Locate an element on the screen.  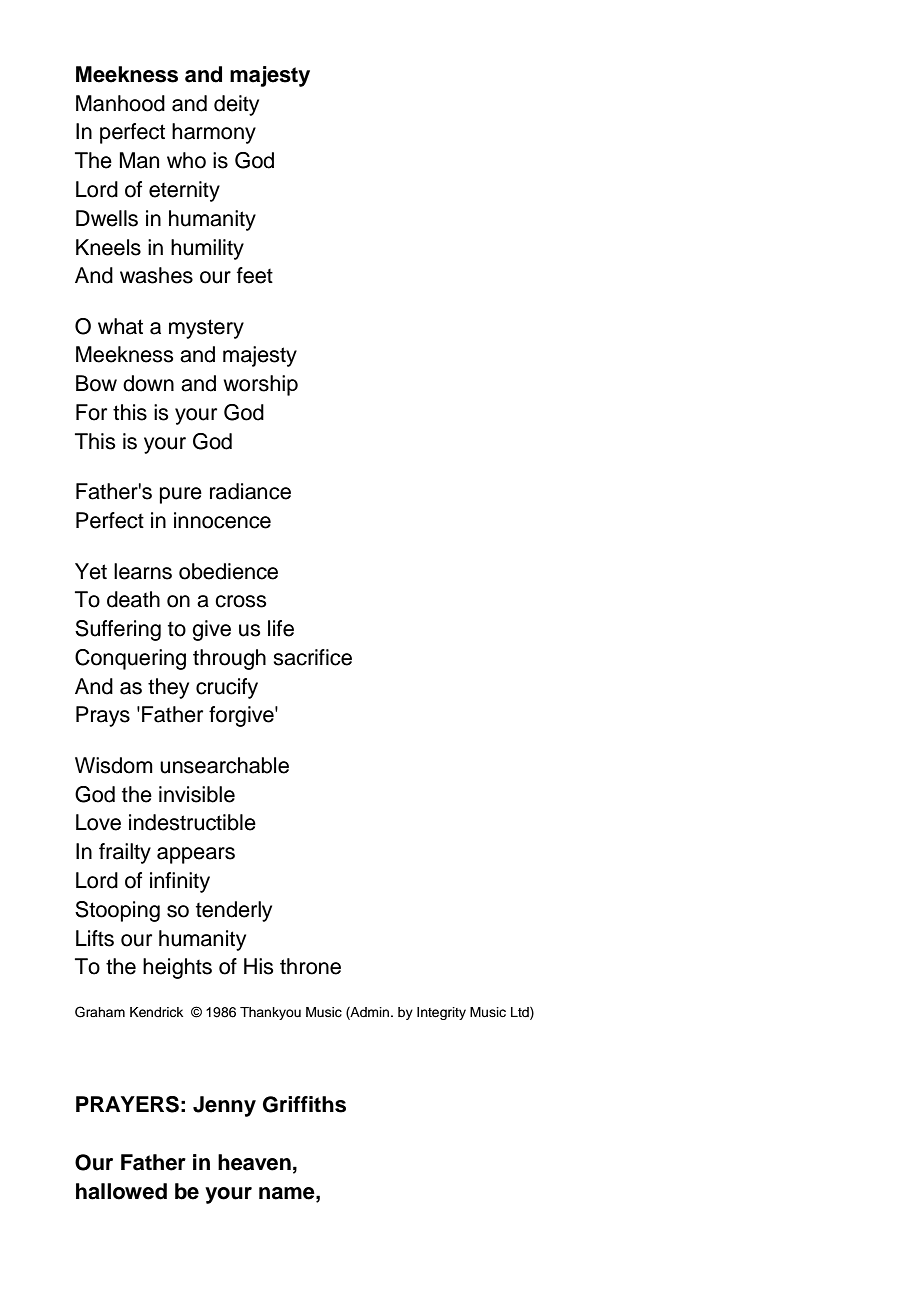
frailty is located at coordinates (125, 853).
